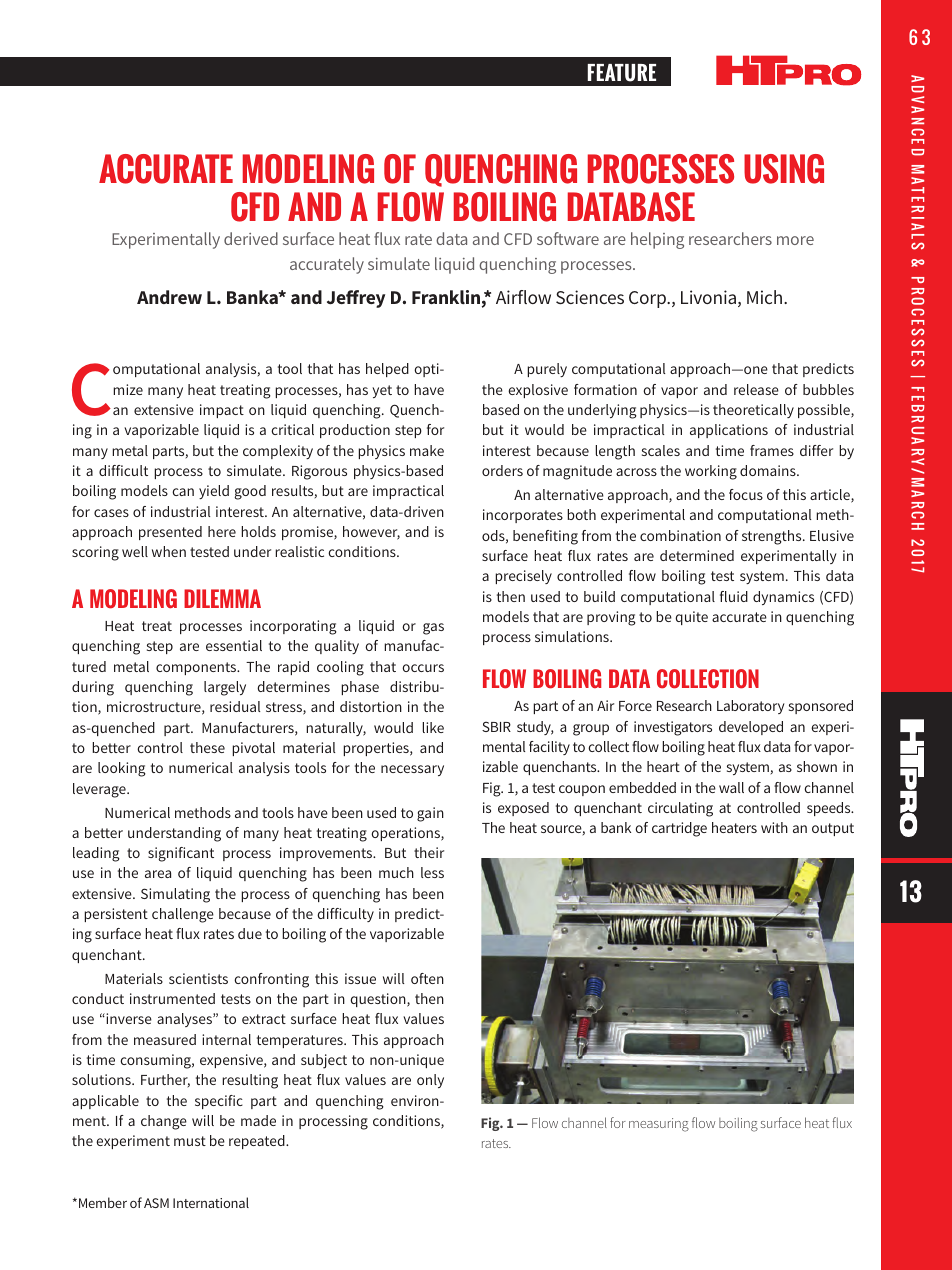 The image size is (952, 1270). I want to click on with, so click(774, 827).
